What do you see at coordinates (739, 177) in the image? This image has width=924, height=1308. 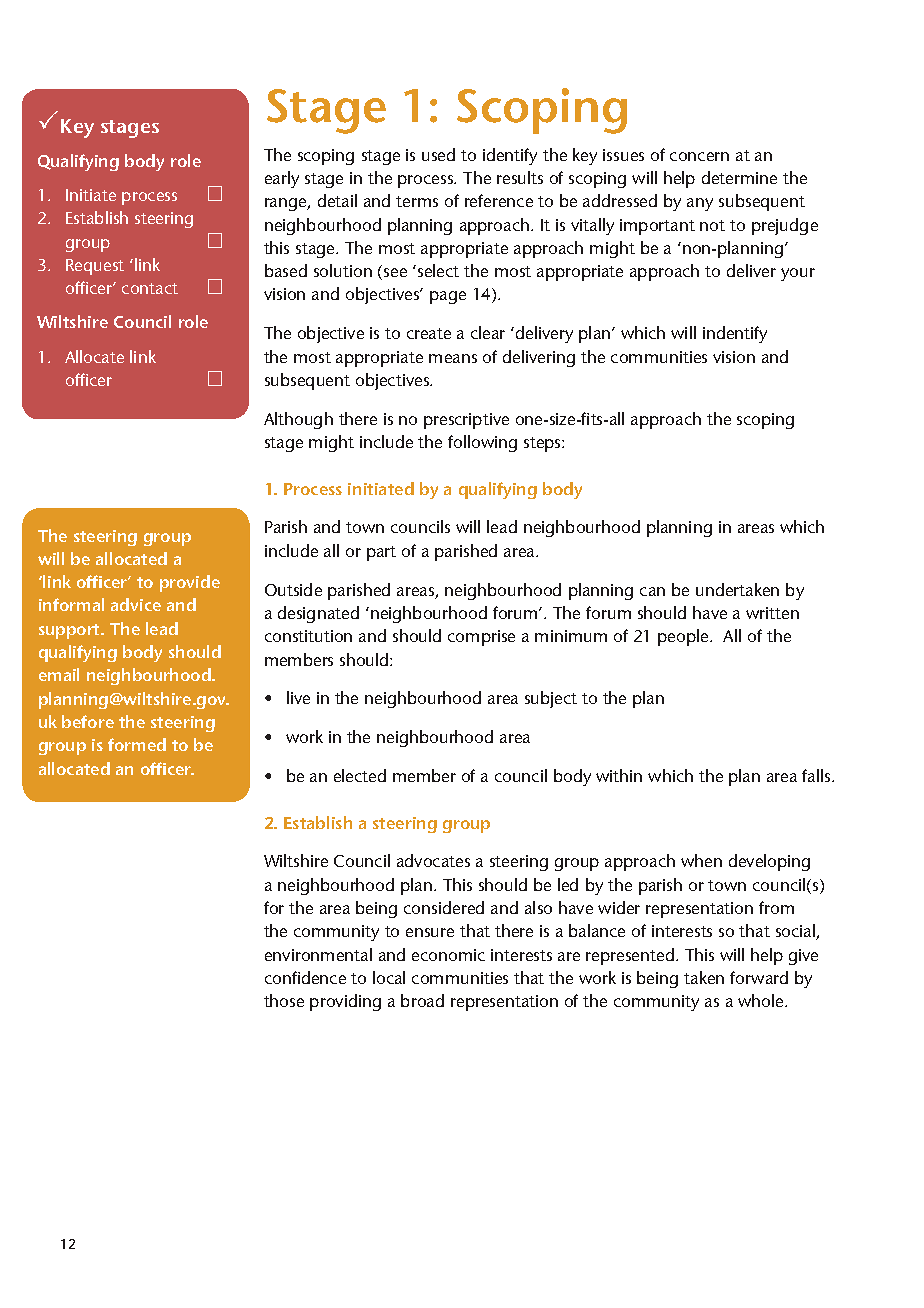 I see `determine` at bounding box center [739, 177].
